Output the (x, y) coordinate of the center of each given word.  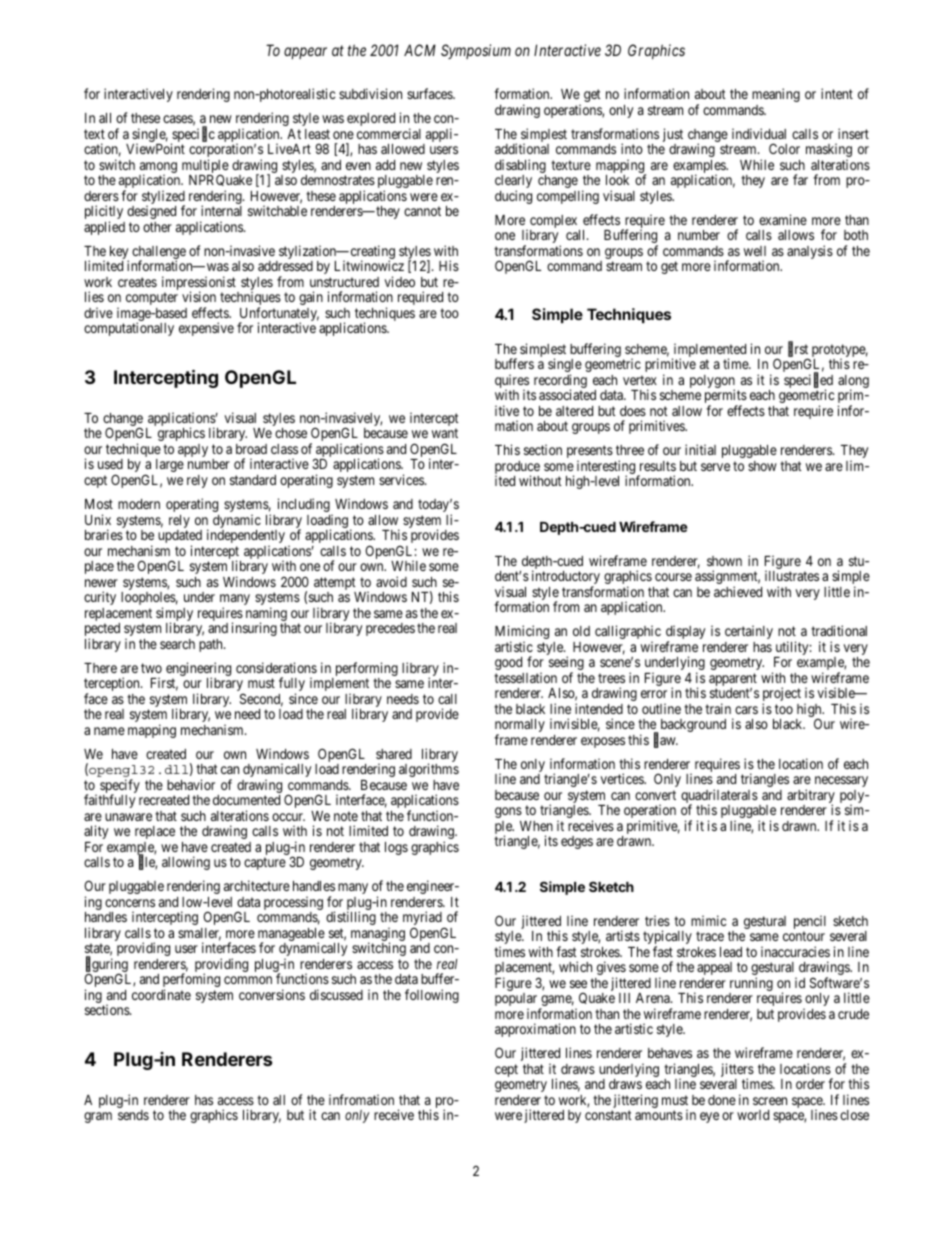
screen (770, 1101)
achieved (738, 591)
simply (174, 615)
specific (193, 136)
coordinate (161, 994)
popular (517, 1001)
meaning (776, 95)
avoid (391, 581)
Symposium (476, 51)
